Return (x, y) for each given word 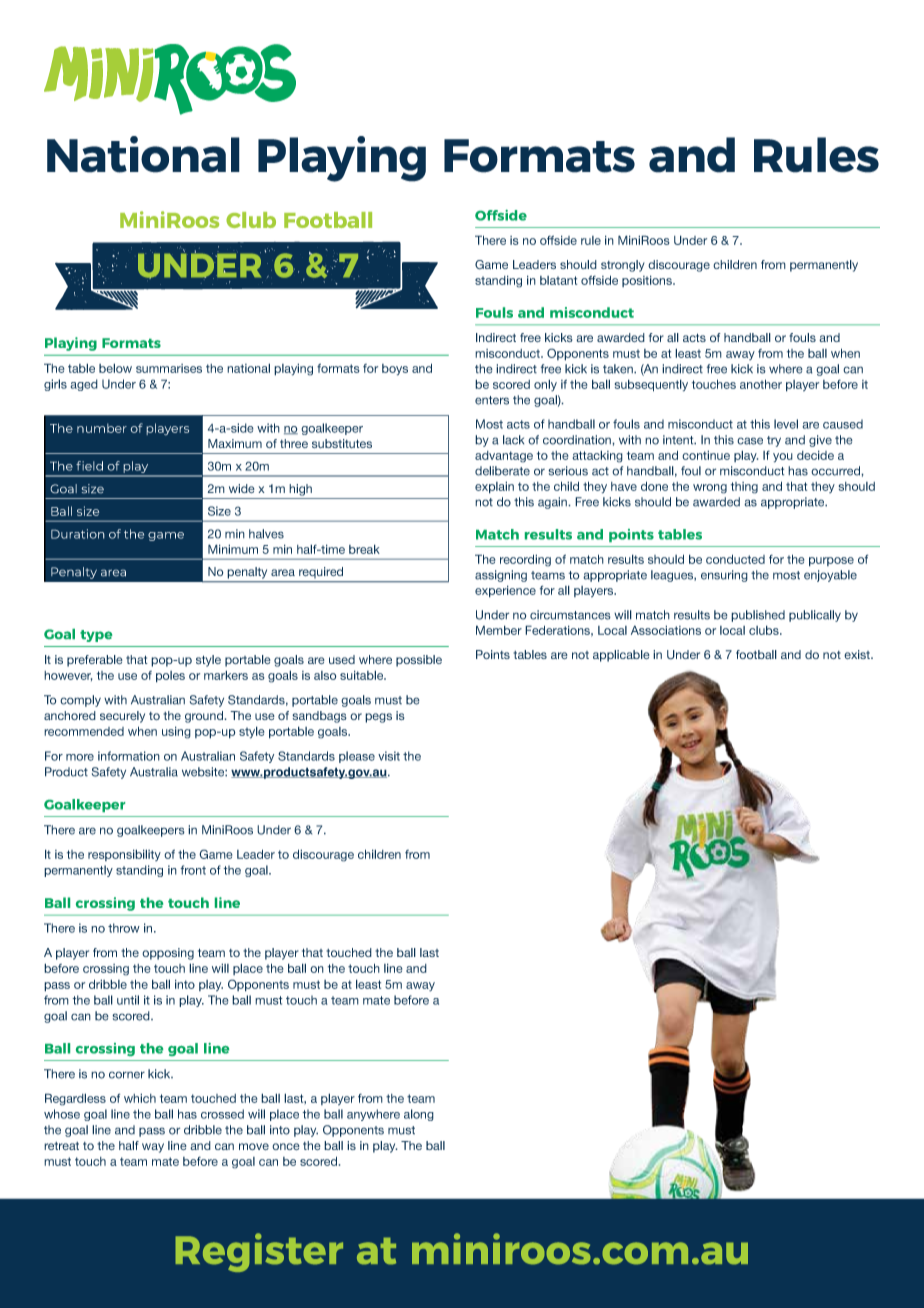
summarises (169, 368)
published (758, 616)
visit (389, 756)
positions (648, 281)
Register (259, 1252)
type (96, 636)
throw (124, 928)
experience (505, 591)
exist (858, 654)
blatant (558, 280)
